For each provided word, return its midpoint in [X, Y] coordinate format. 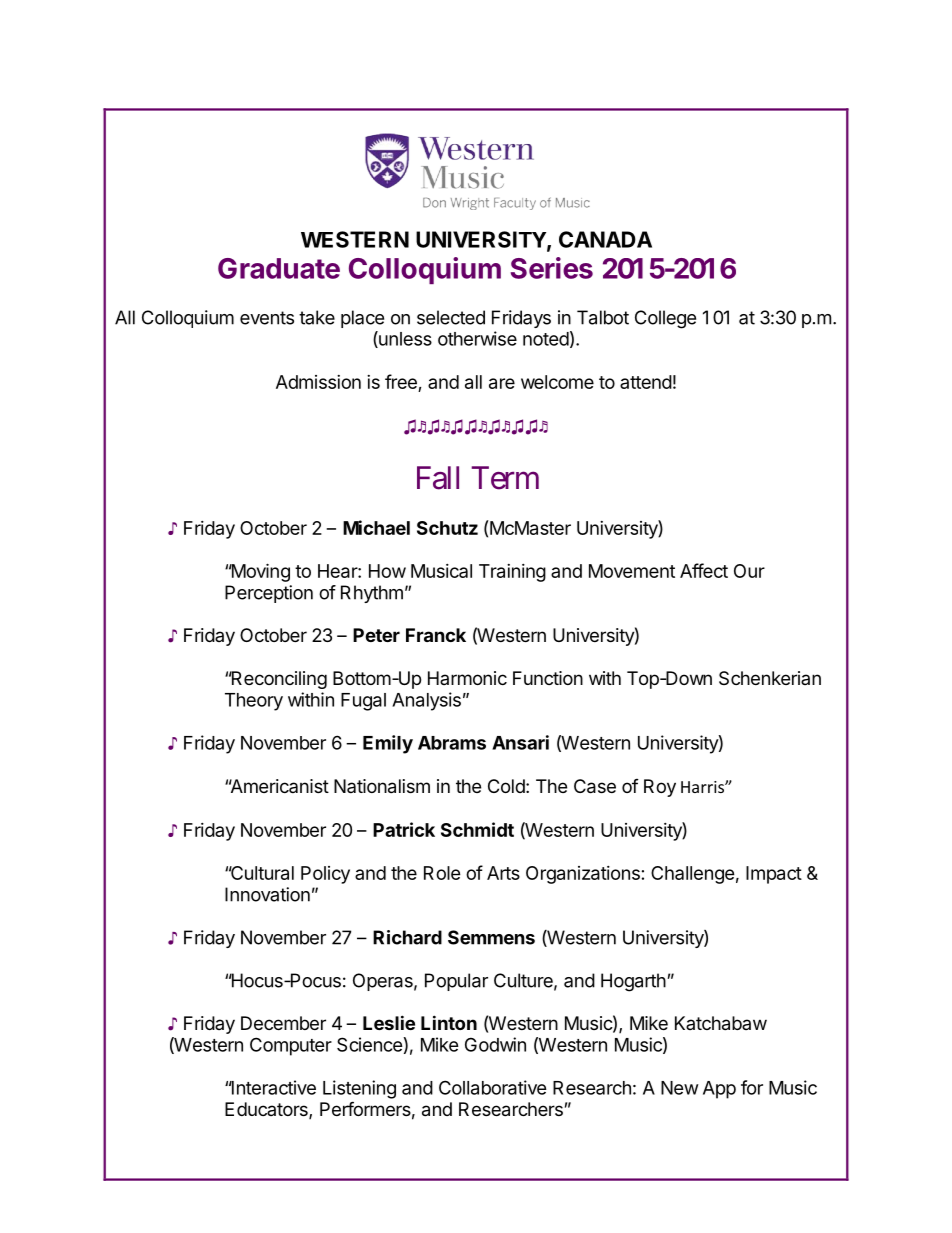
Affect [704, 570]
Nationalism [382, 786]
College [665, 319]
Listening [359, 1089]
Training [512, 573]
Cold [506, 786]
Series [552, 268]
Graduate [279, 268]
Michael [376, 527]
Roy [660, 788]
